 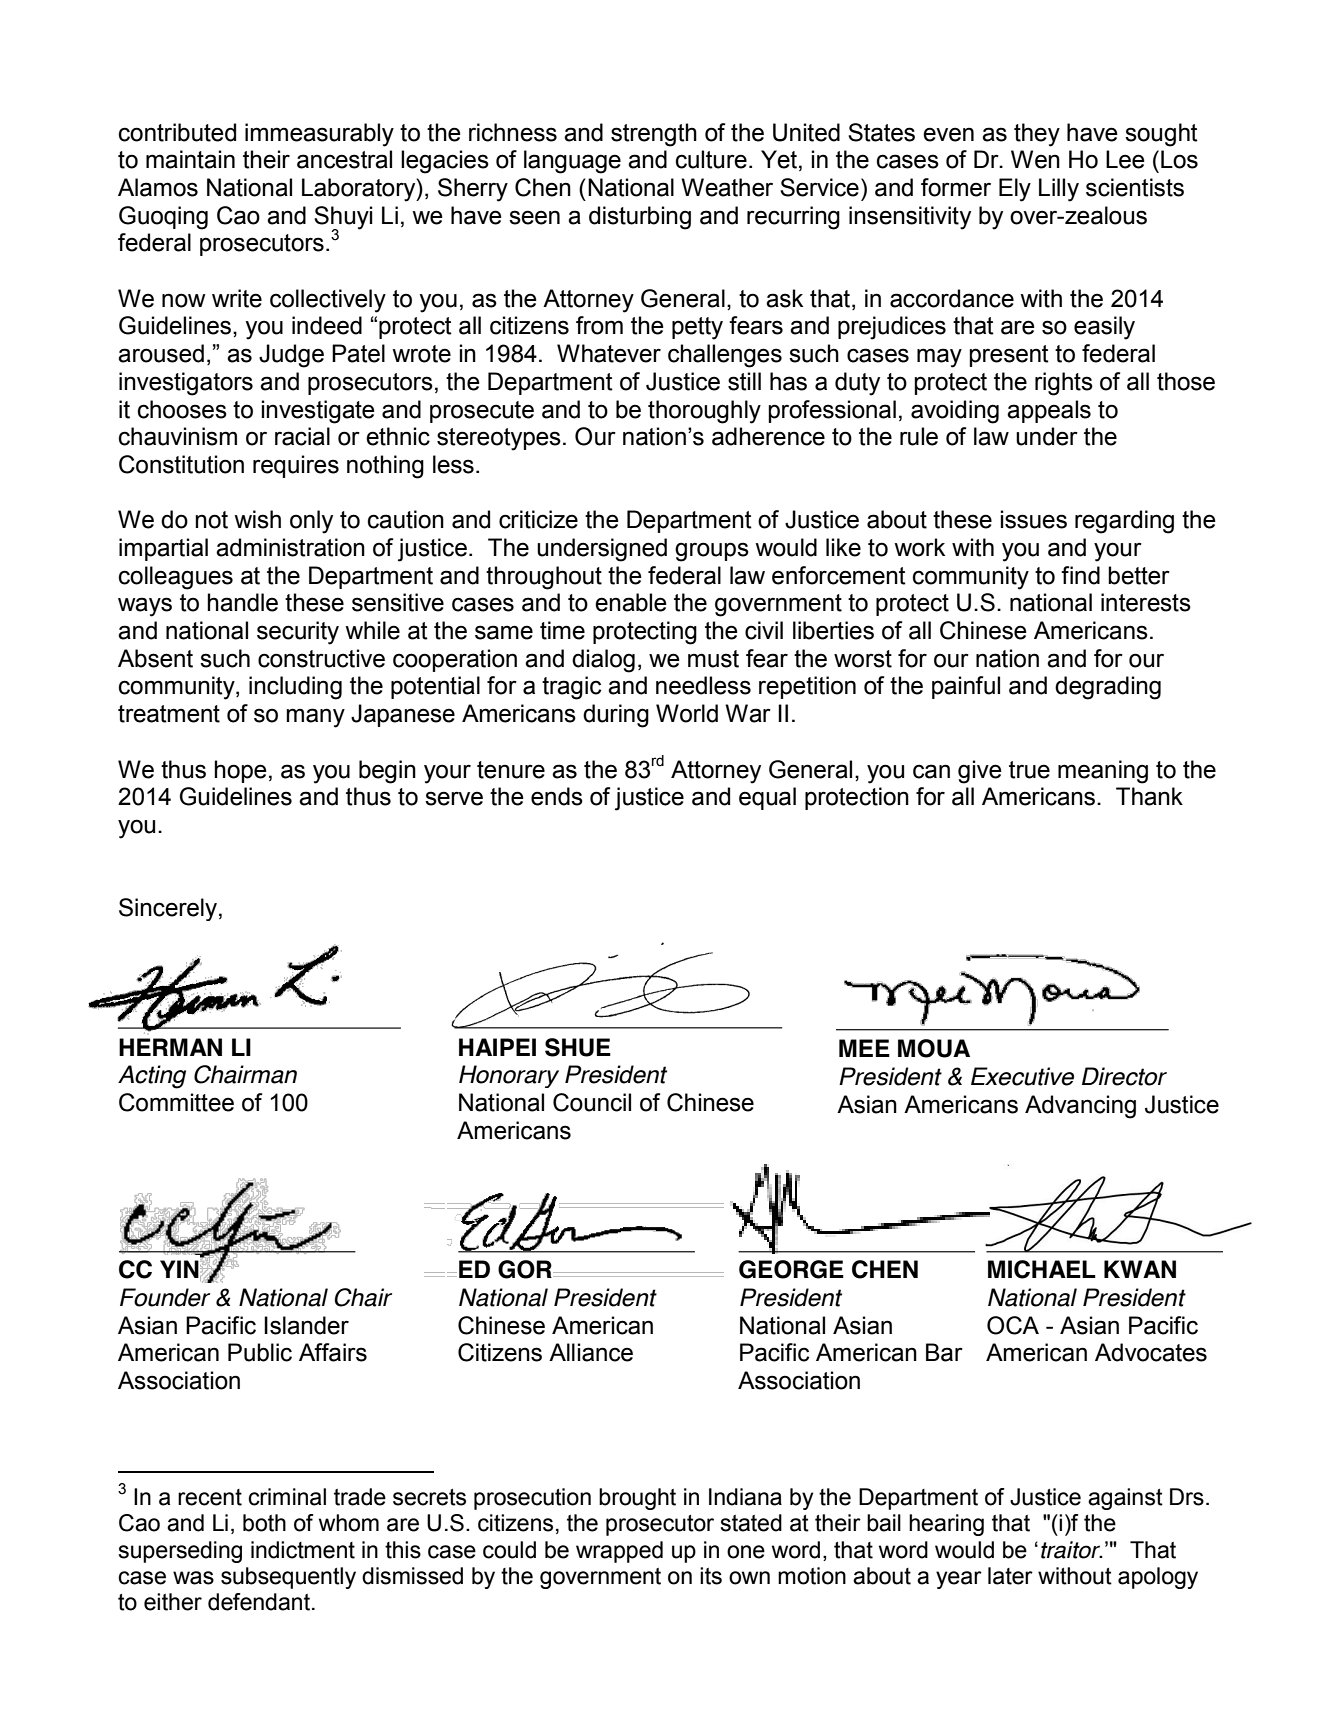 I want to click on subsequently, so click(x=288, y=1578).
